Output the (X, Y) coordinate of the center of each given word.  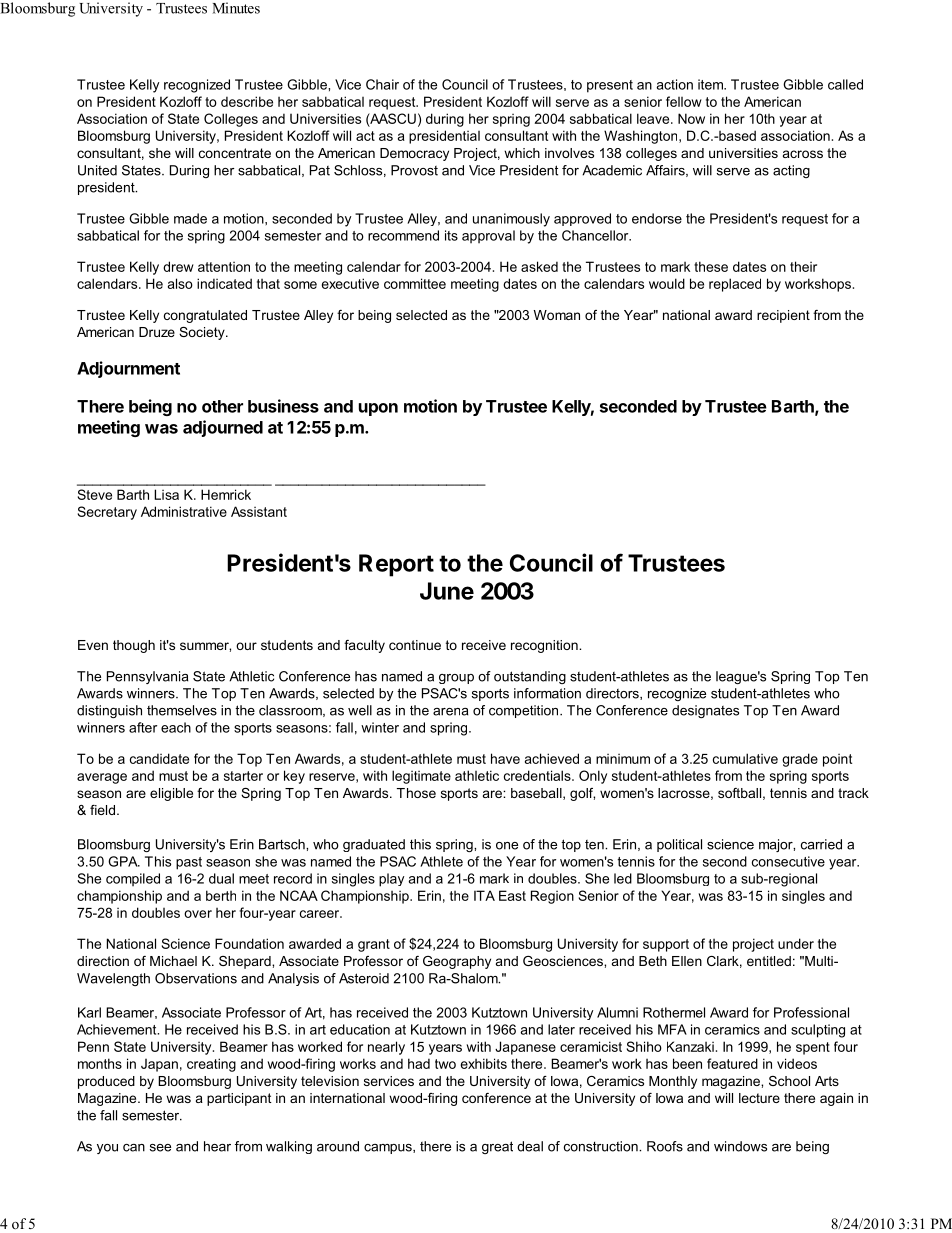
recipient (783, 316)
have (505, 758)
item (711, 84)
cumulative (745, 758)
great (497, 1147)
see (160, 1148)
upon (378, 409)
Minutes (236, 8)
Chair (382, 84)
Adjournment (128, 369)
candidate (159, 758)
